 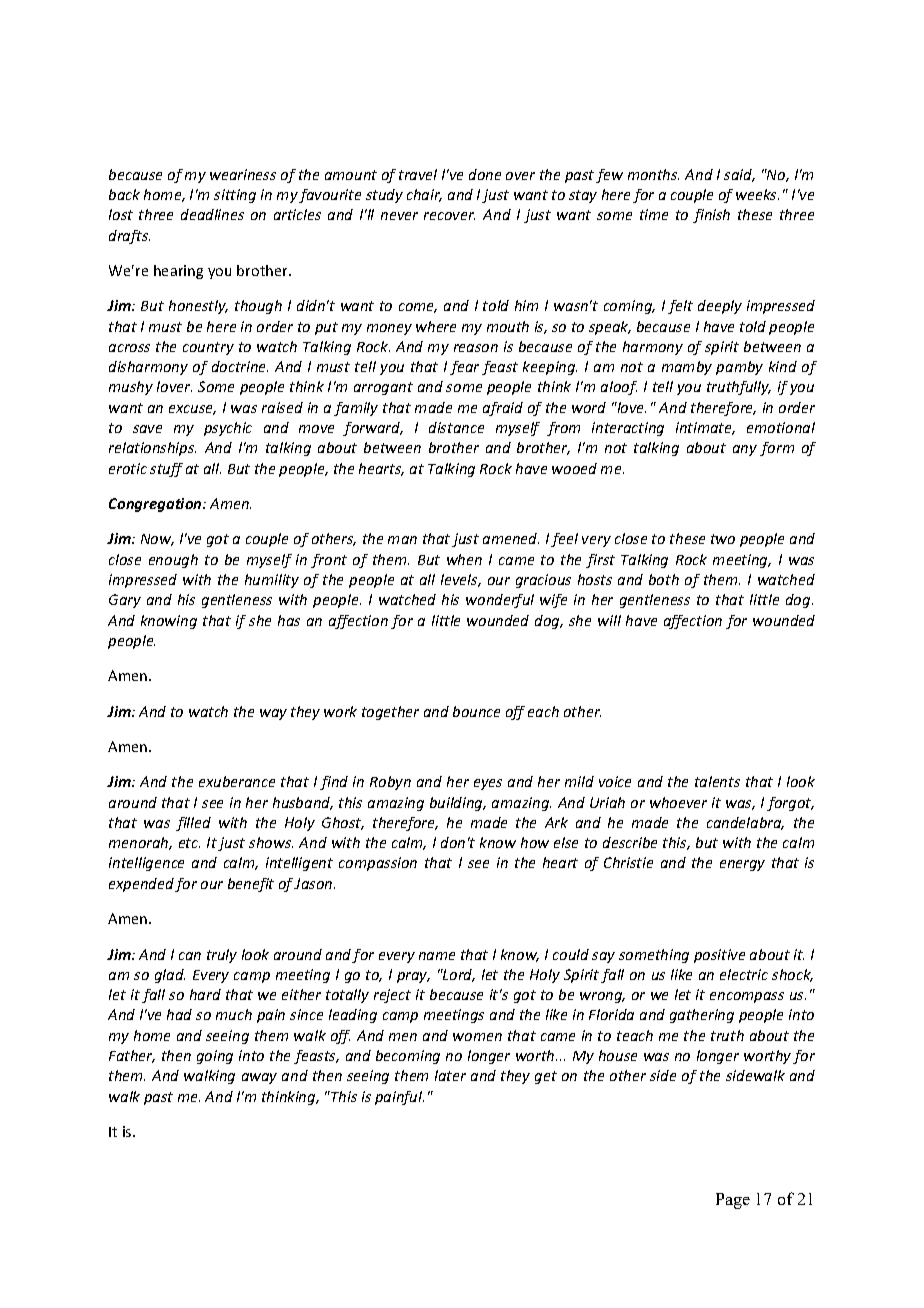 What do you see at coordinates (259, 1078) in the screenshot?
I see `away` at bounding box center [259, 1078].
